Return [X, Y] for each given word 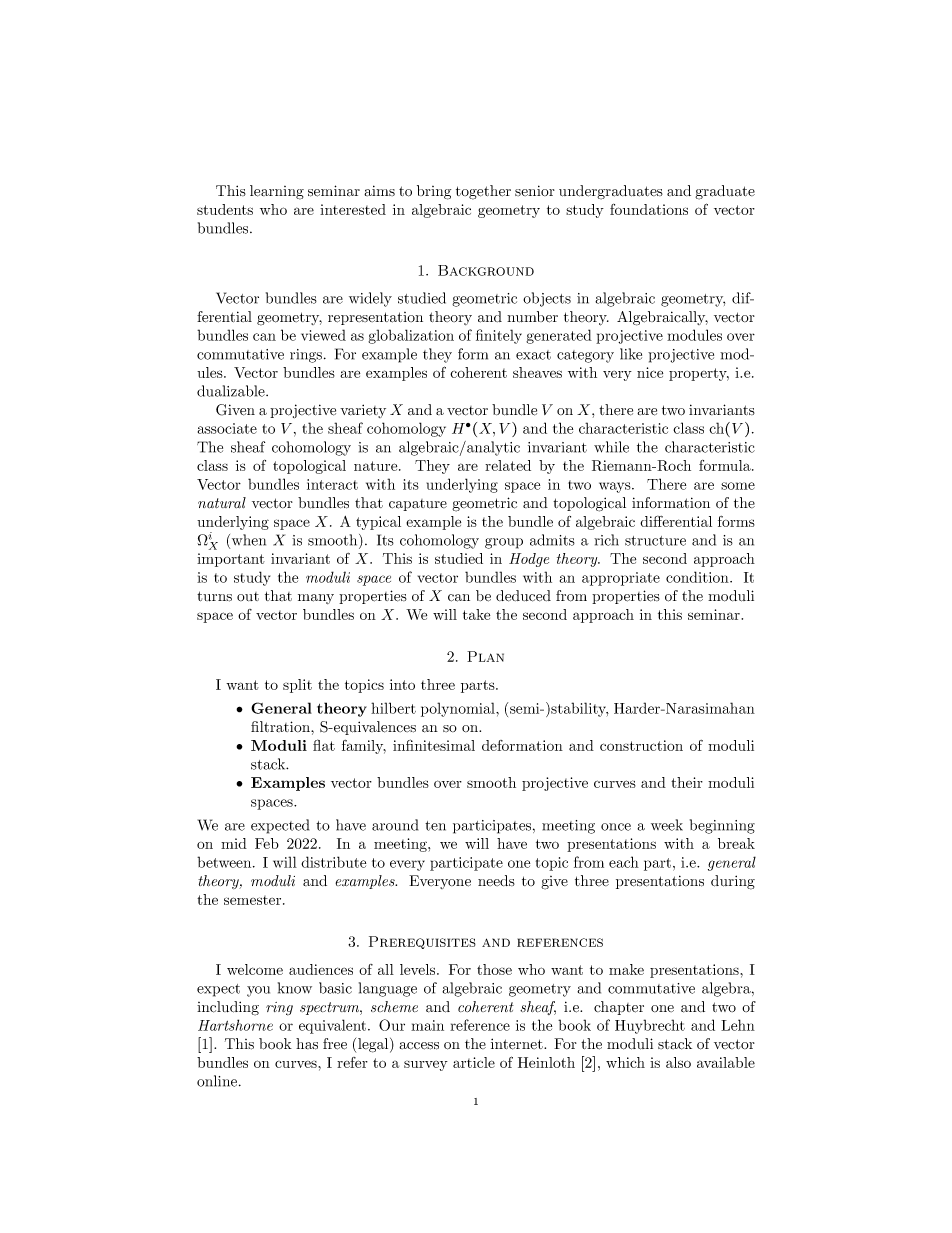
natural [222, 502]
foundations [649, 209]
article [474, 1062]
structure [655, 541]
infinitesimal [434, 745]
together [483, 192]
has [307, 1044]
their [687, 782]
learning [277, 192]
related [508, 465]
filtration [281, 726]
